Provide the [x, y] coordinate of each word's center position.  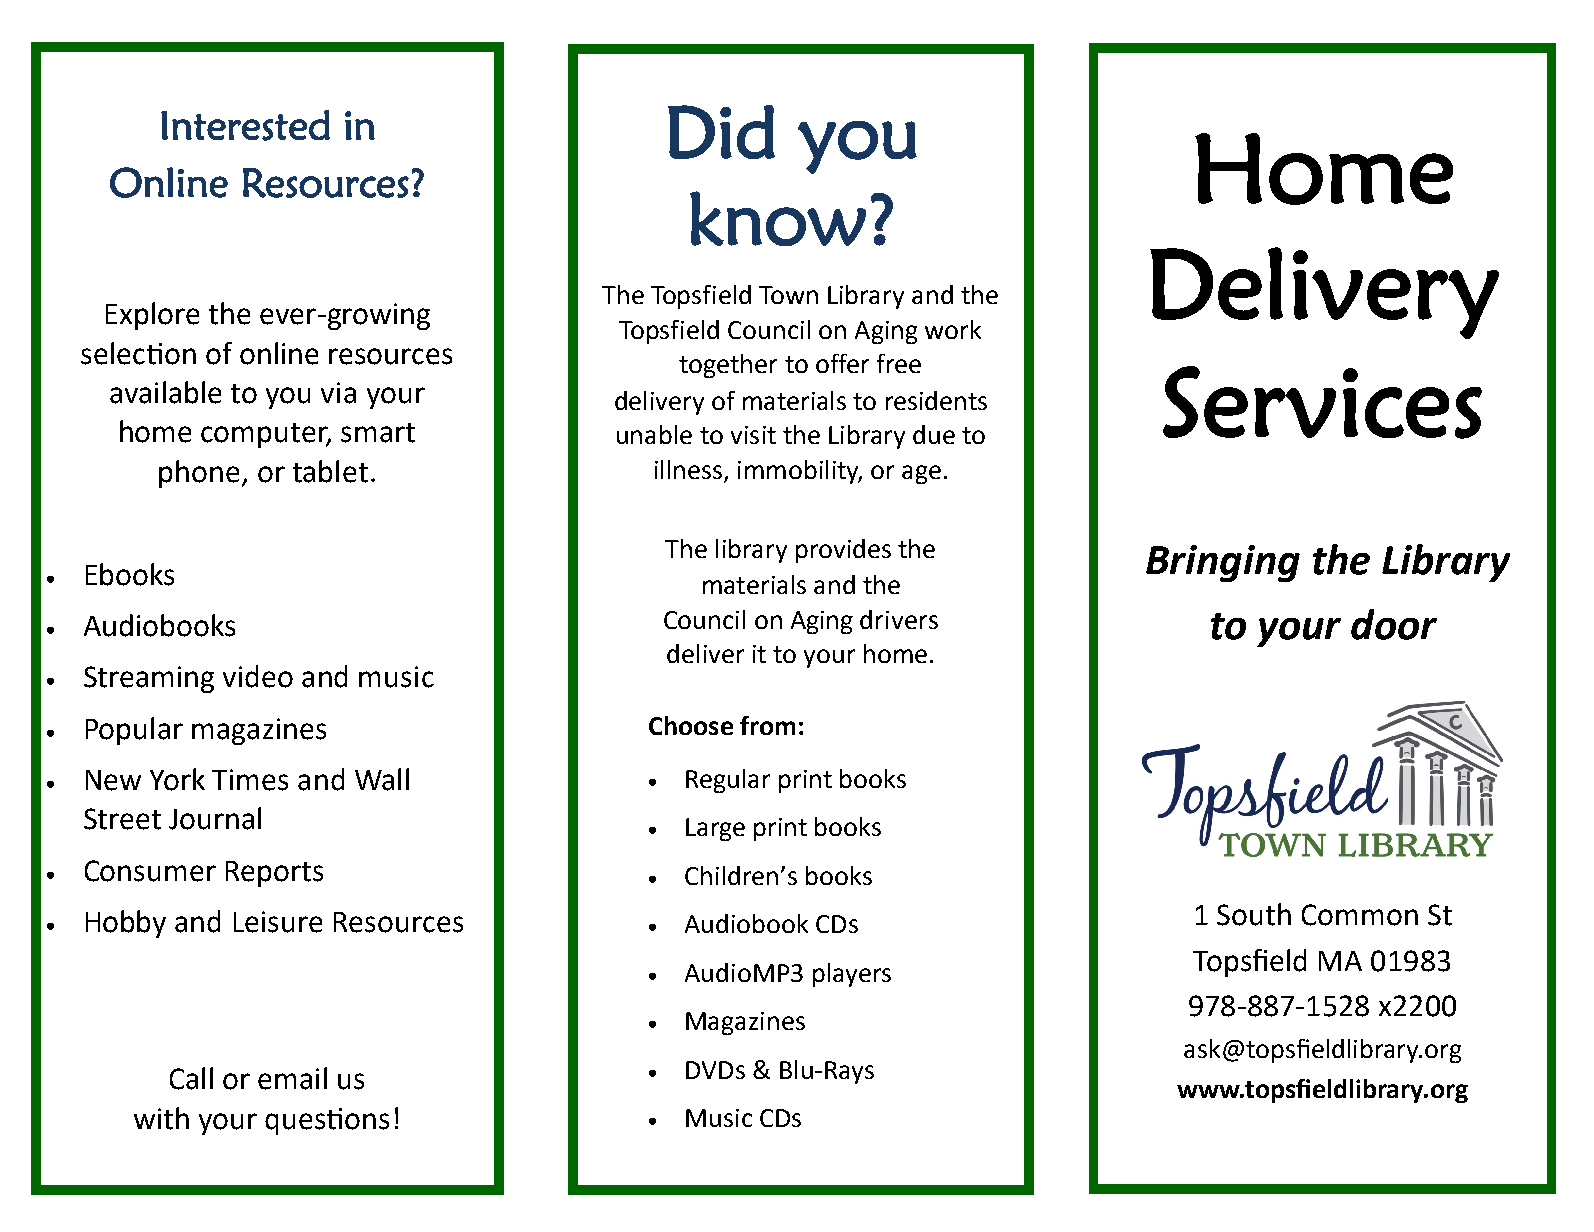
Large [715, 829]
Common [1360, 915]
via [338, 393]
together [728, 366]
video [258, 676]
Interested [245, 125]
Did [721, 132]
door [1394, 624]
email [292, 1078]
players [852, 975]
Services [1322, 402]
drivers [899, 619]
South [1254, 914]
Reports [274, 874]
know [778, 218]
